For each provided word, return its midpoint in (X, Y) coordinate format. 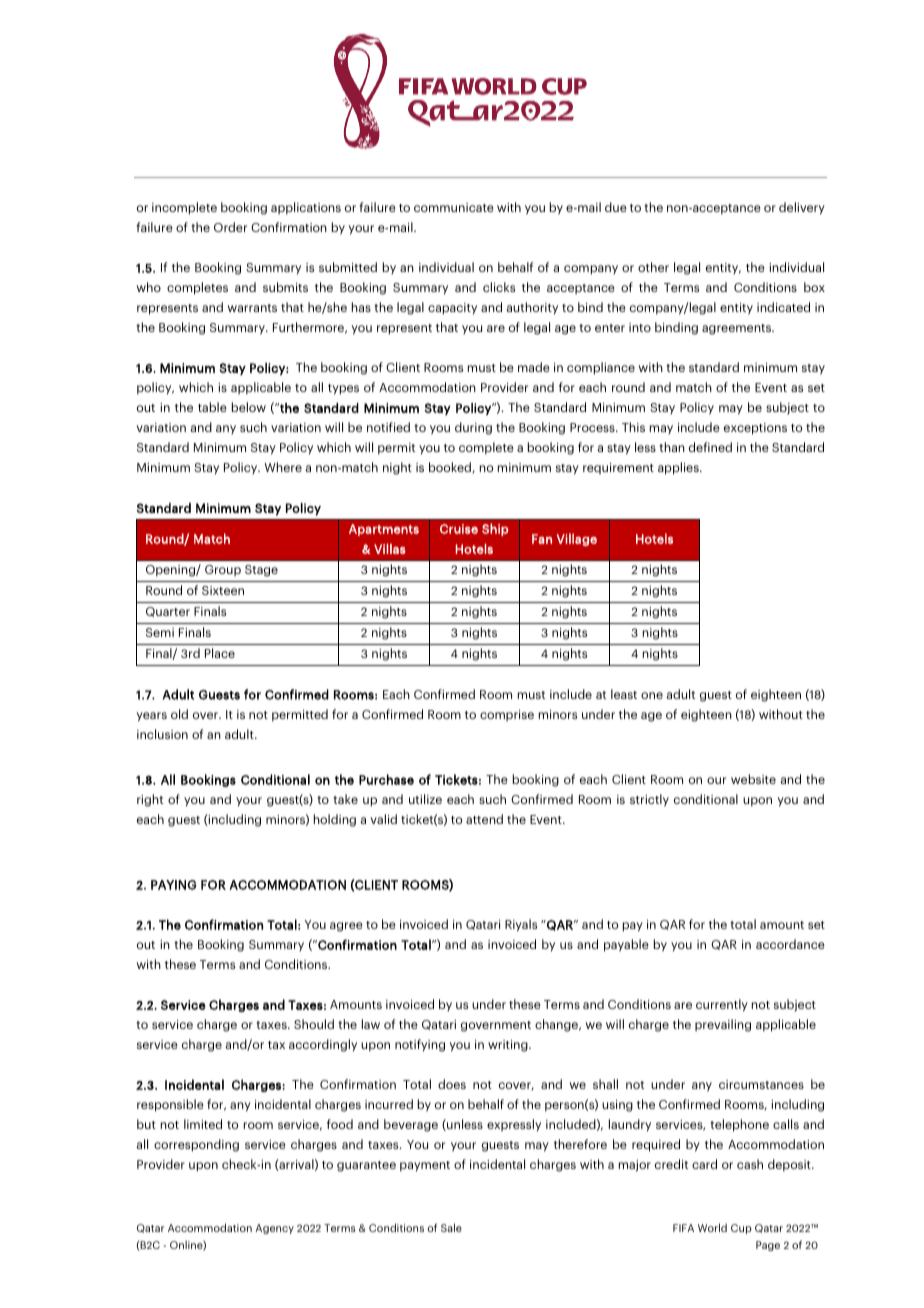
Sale (451, 1227)
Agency (275, 1229)
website (753, 779)
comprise (507, 715)
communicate (454, 207)
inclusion (162, 734)
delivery (802, 208)
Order (230, 227)
